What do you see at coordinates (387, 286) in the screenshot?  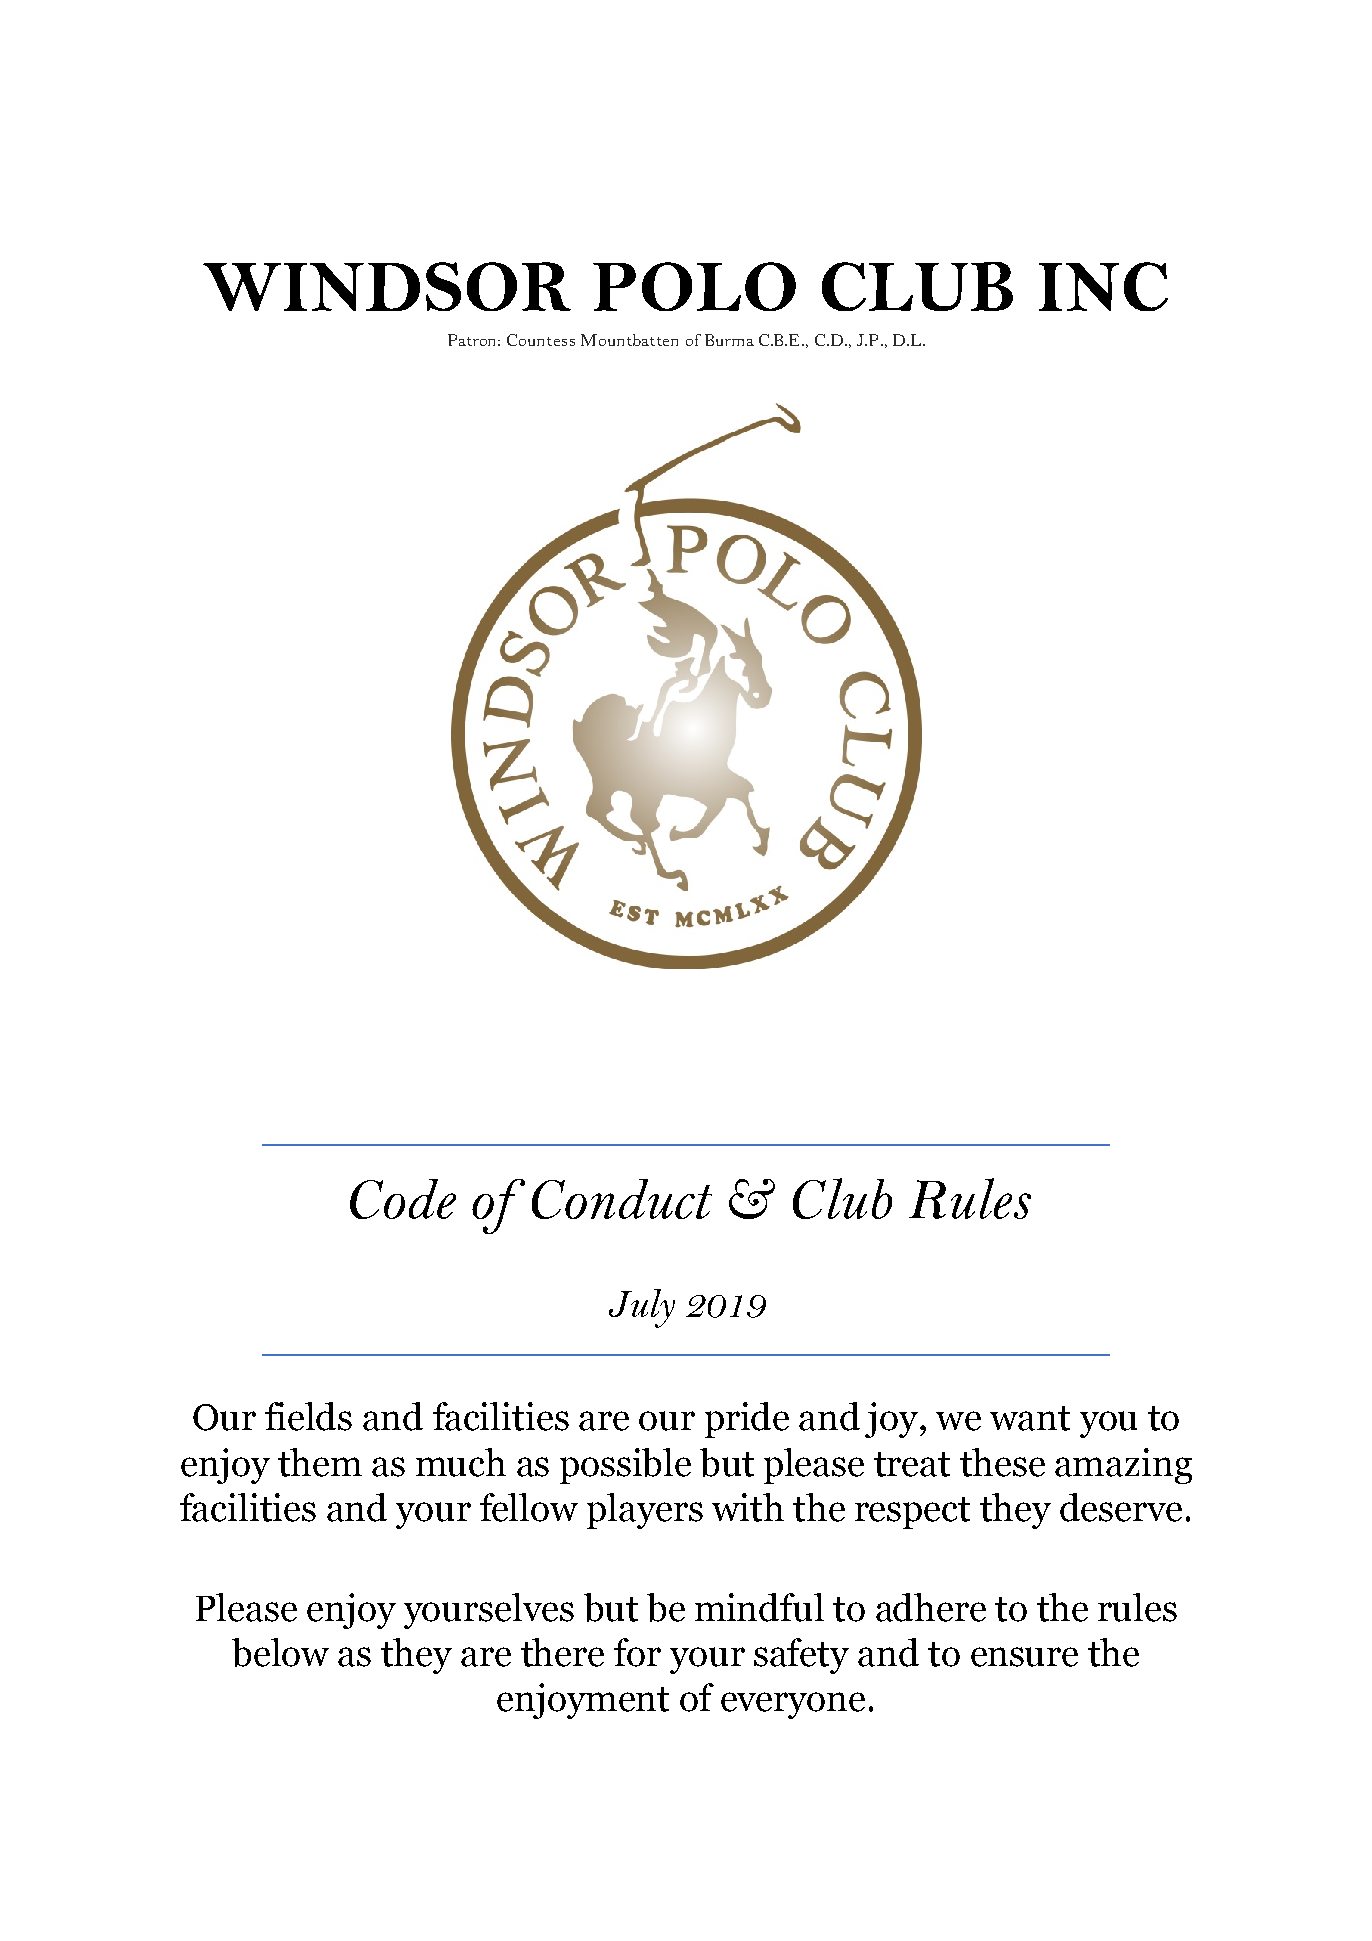 I see `WINDSOR` at bounding box center [387, 286].
